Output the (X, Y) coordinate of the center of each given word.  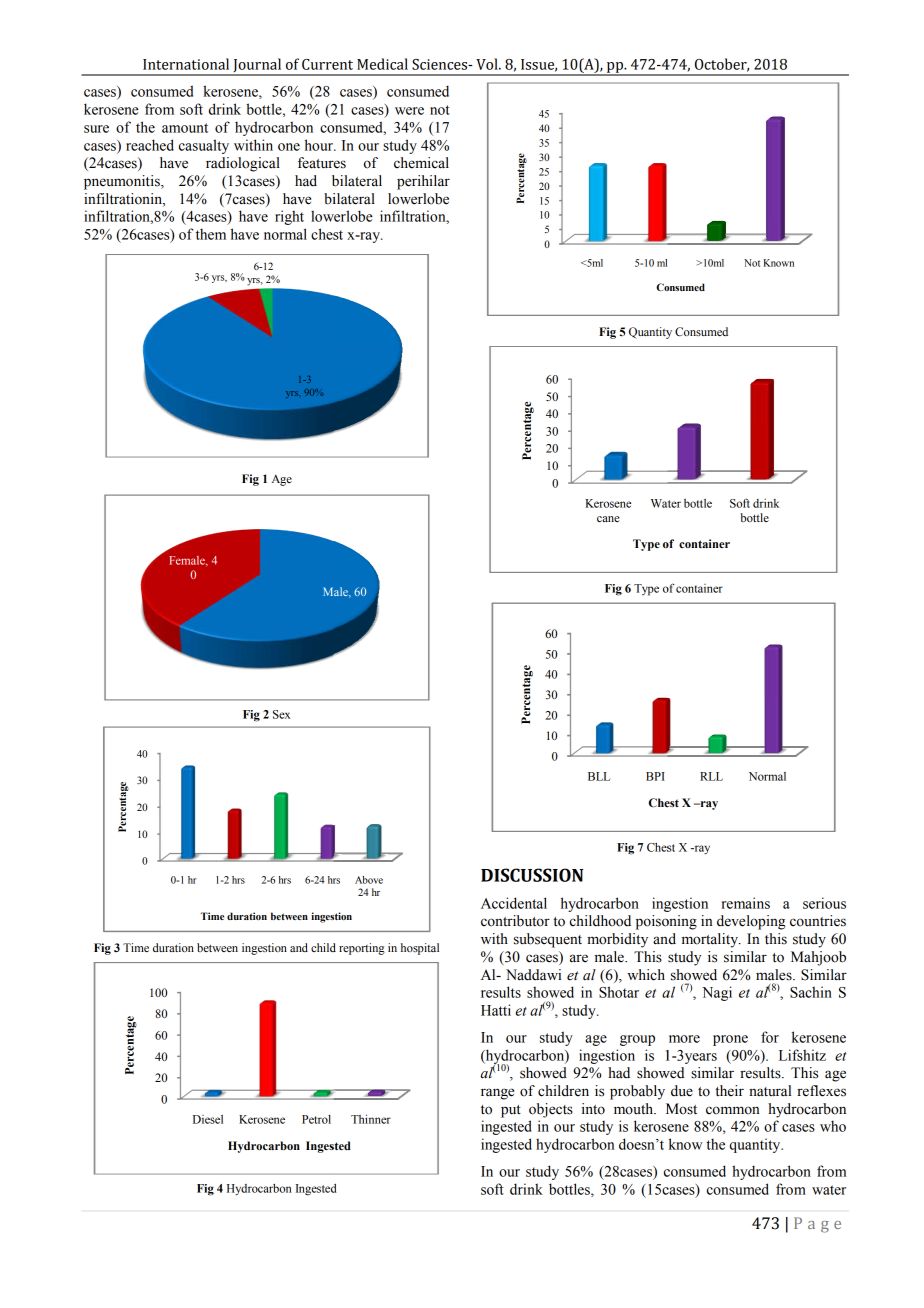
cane (608, 519)
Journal (257, 66)
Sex (281, 714)
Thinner (371, 1119)
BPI (655, 776)
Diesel (208, 1119)
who (833, 1126)
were (409, 111)
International (186, 64)
